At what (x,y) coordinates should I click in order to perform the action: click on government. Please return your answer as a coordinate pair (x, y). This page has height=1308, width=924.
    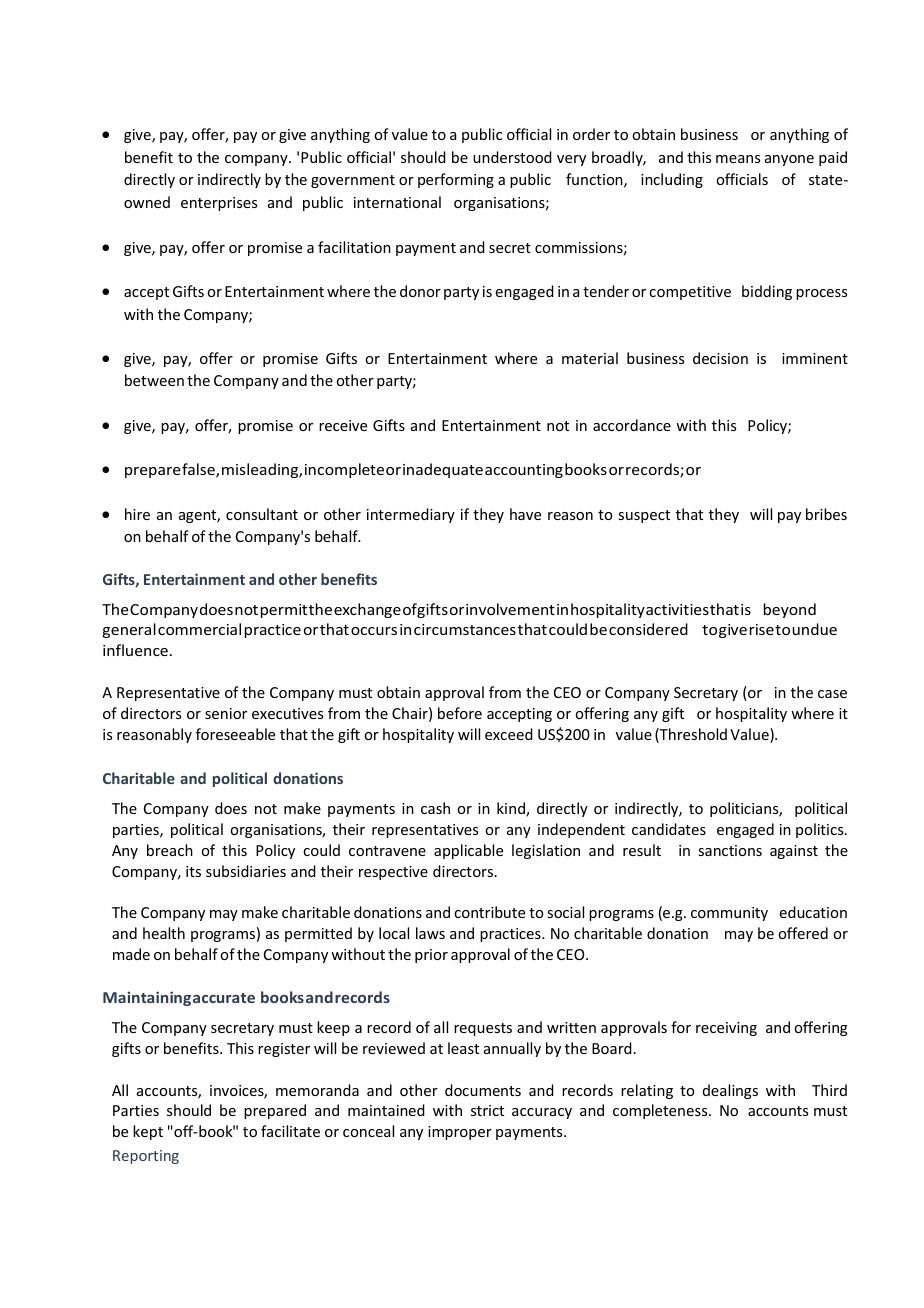
    Looking at the image, I should click on (353, 181).
